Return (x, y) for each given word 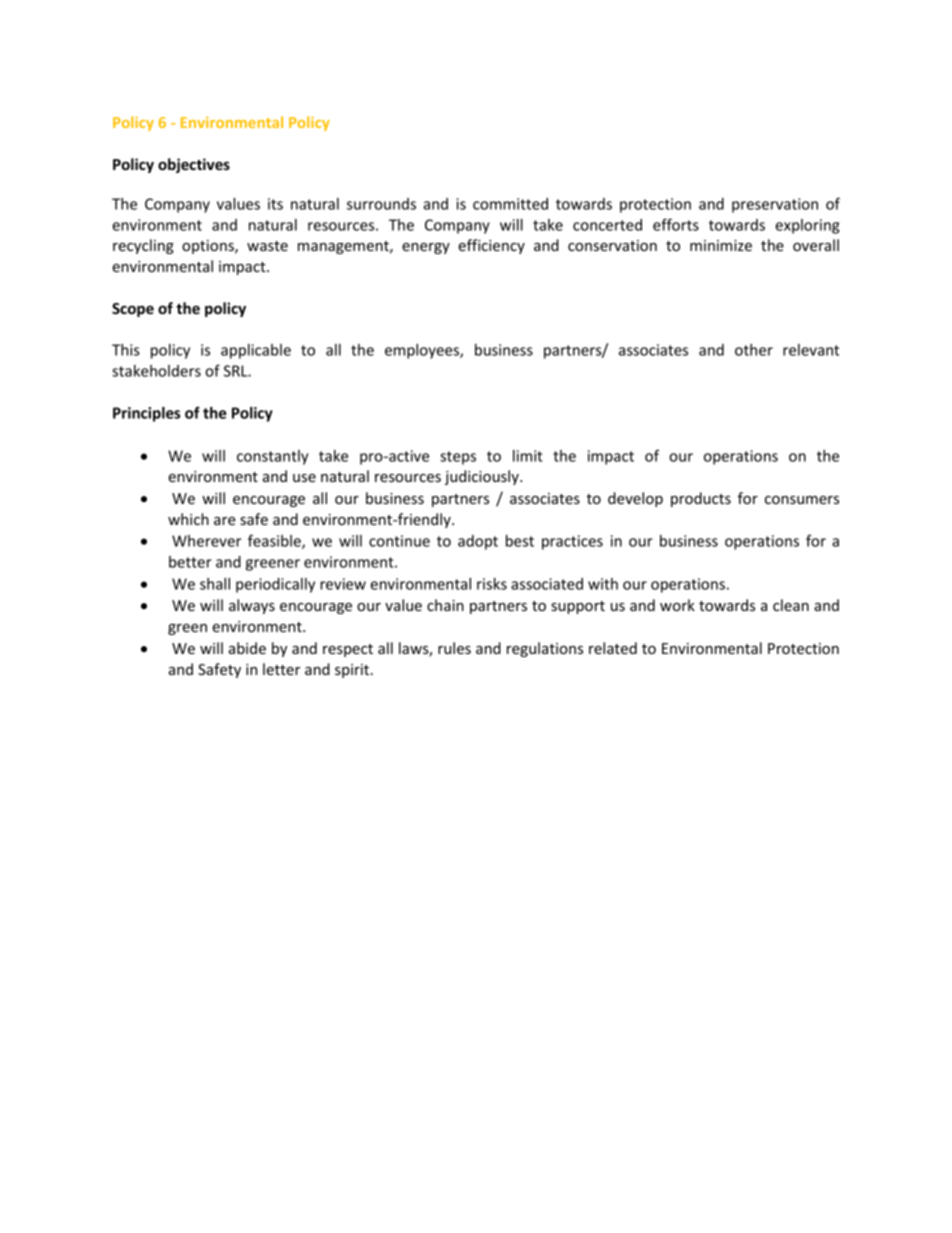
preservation (775, 205)
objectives (194, 165)
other (754, 350)
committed (510, 204)
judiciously (483, 477)
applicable (256, 351)
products (701, 499)
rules (454, 648)
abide (247, 648)
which (188, 519)
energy (426, 248)
